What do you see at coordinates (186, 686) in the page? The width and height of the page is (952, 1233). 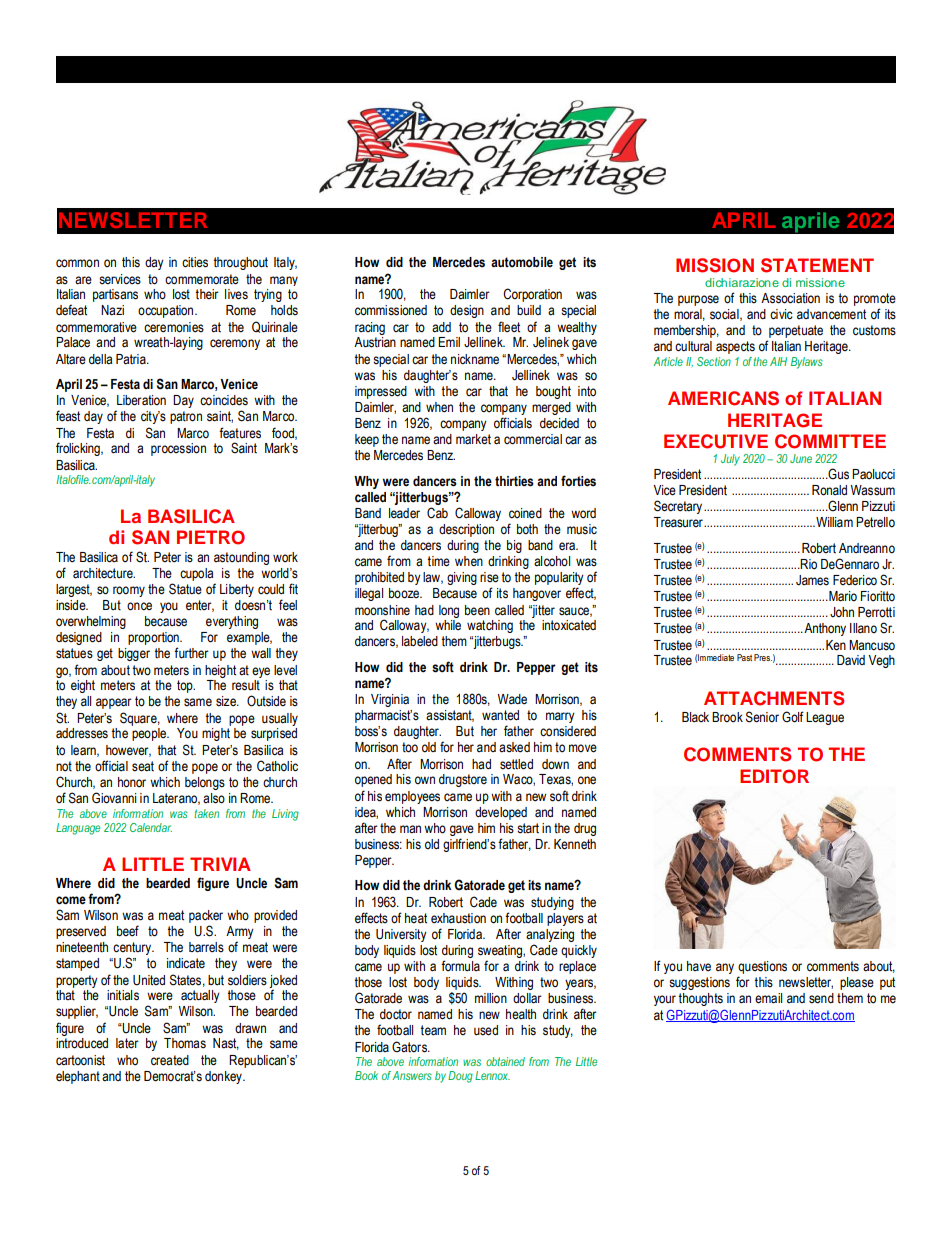 I see `top` at bounding box center [186, 686].
